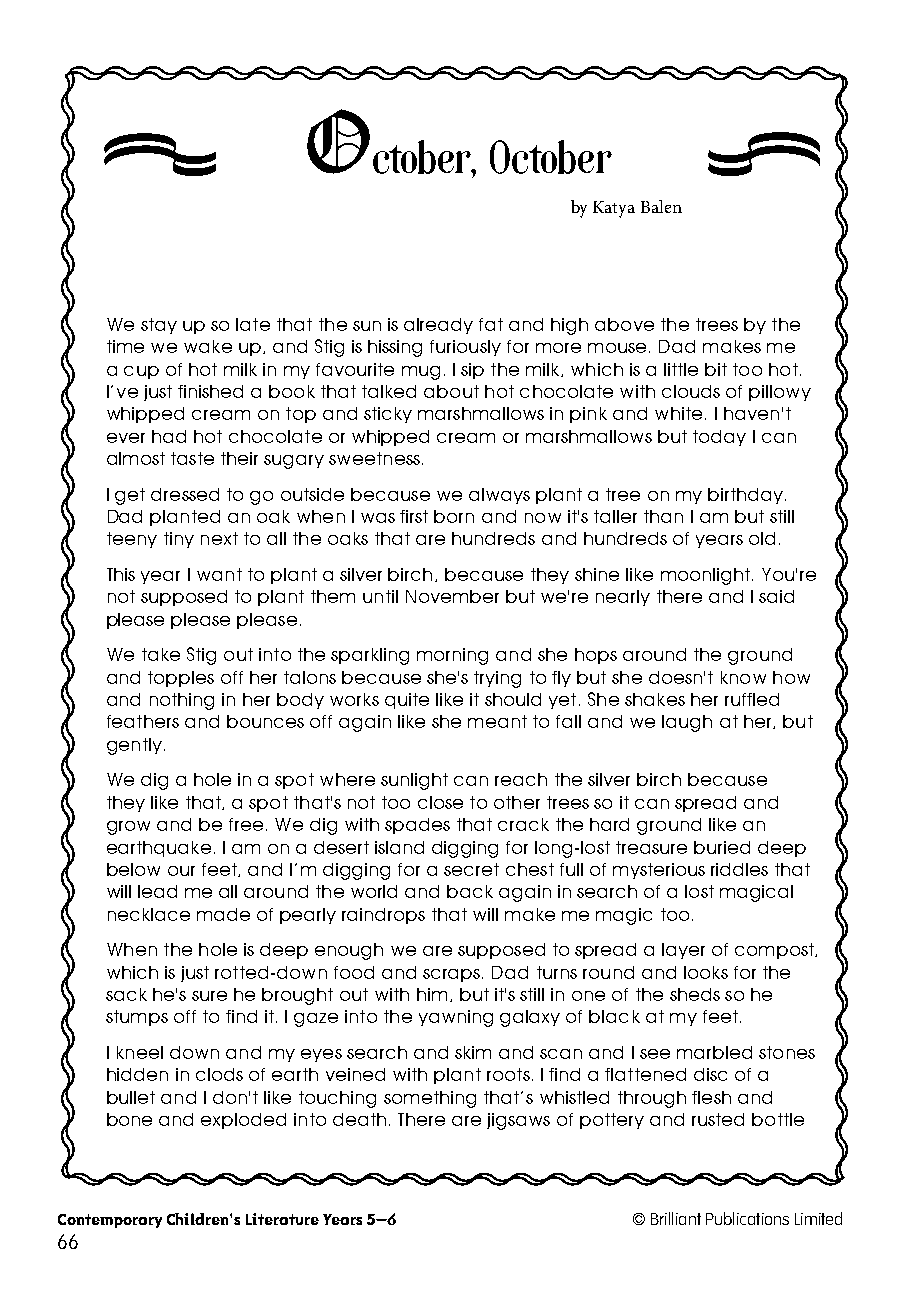  I want to click on fat, so click(491, 324).
